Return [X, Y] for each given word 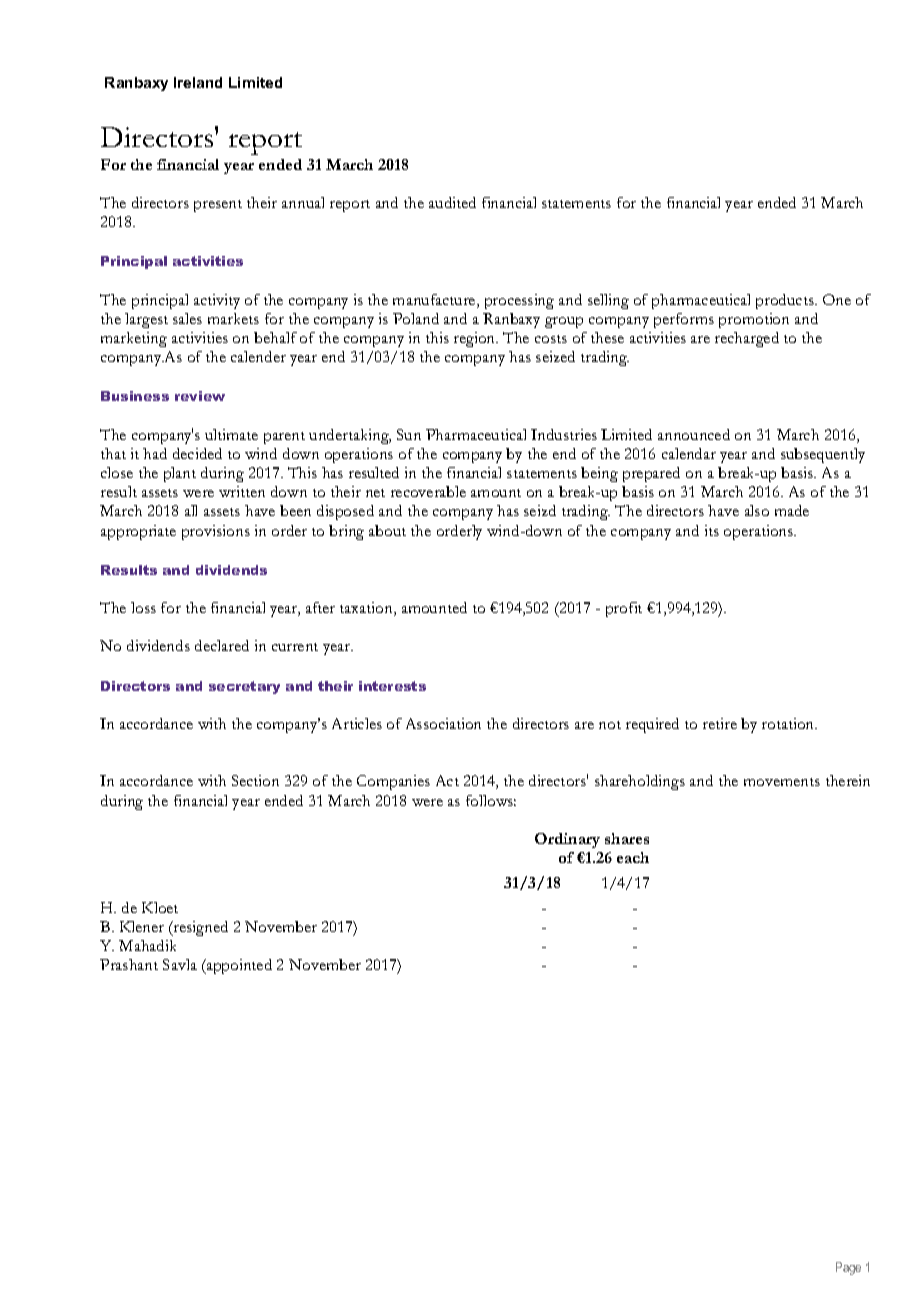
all [191, 510]
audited [452, 202]
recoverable [428, 491]
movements [782, 782]
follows [491, 800]
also [757, 510]
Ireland [198, 82]
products [786, 301]
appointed [238, 966]
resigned [200, 928]
